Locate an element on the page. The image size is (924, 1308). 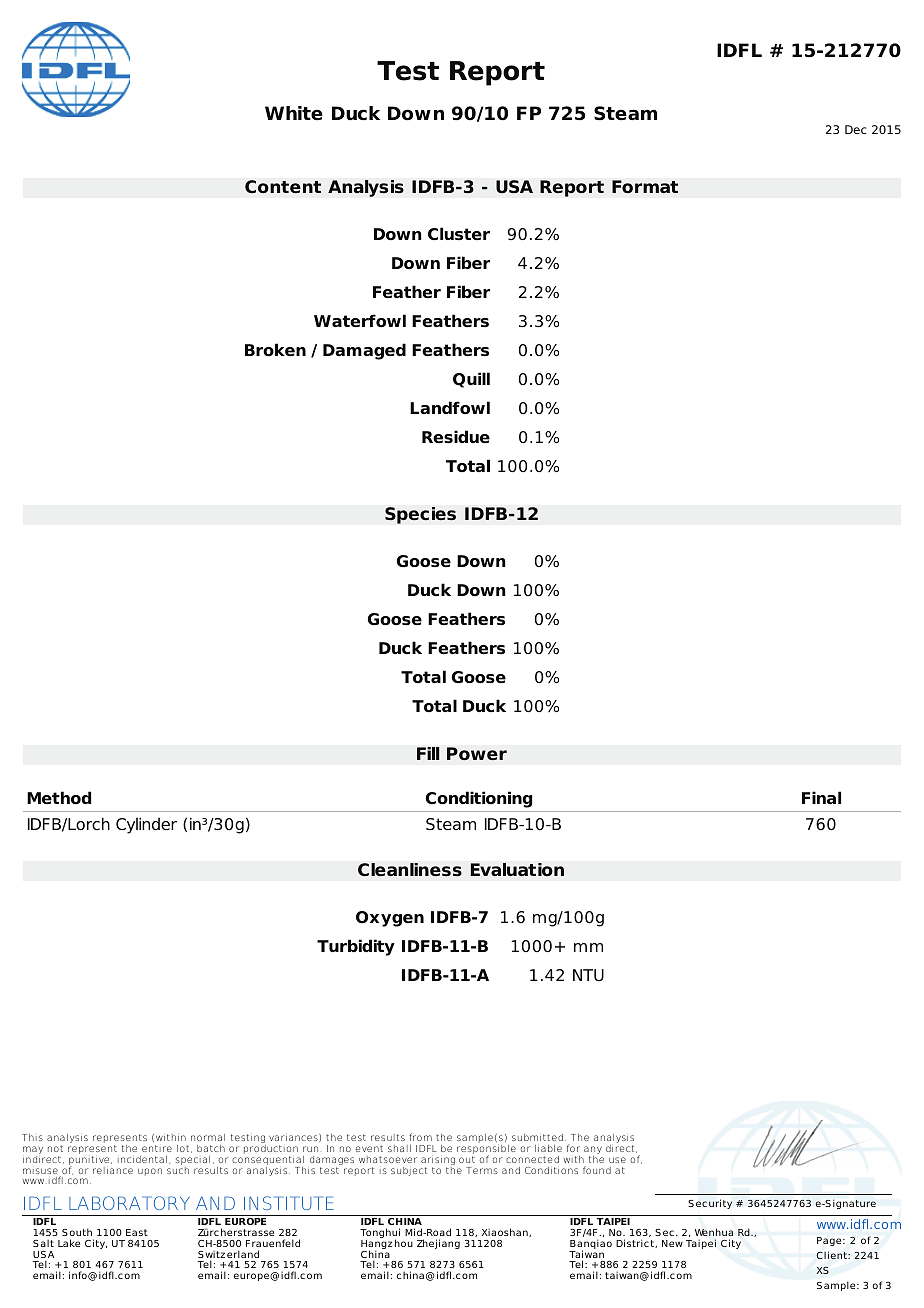
LABORATORY is located at coordinates (129, 1203).
